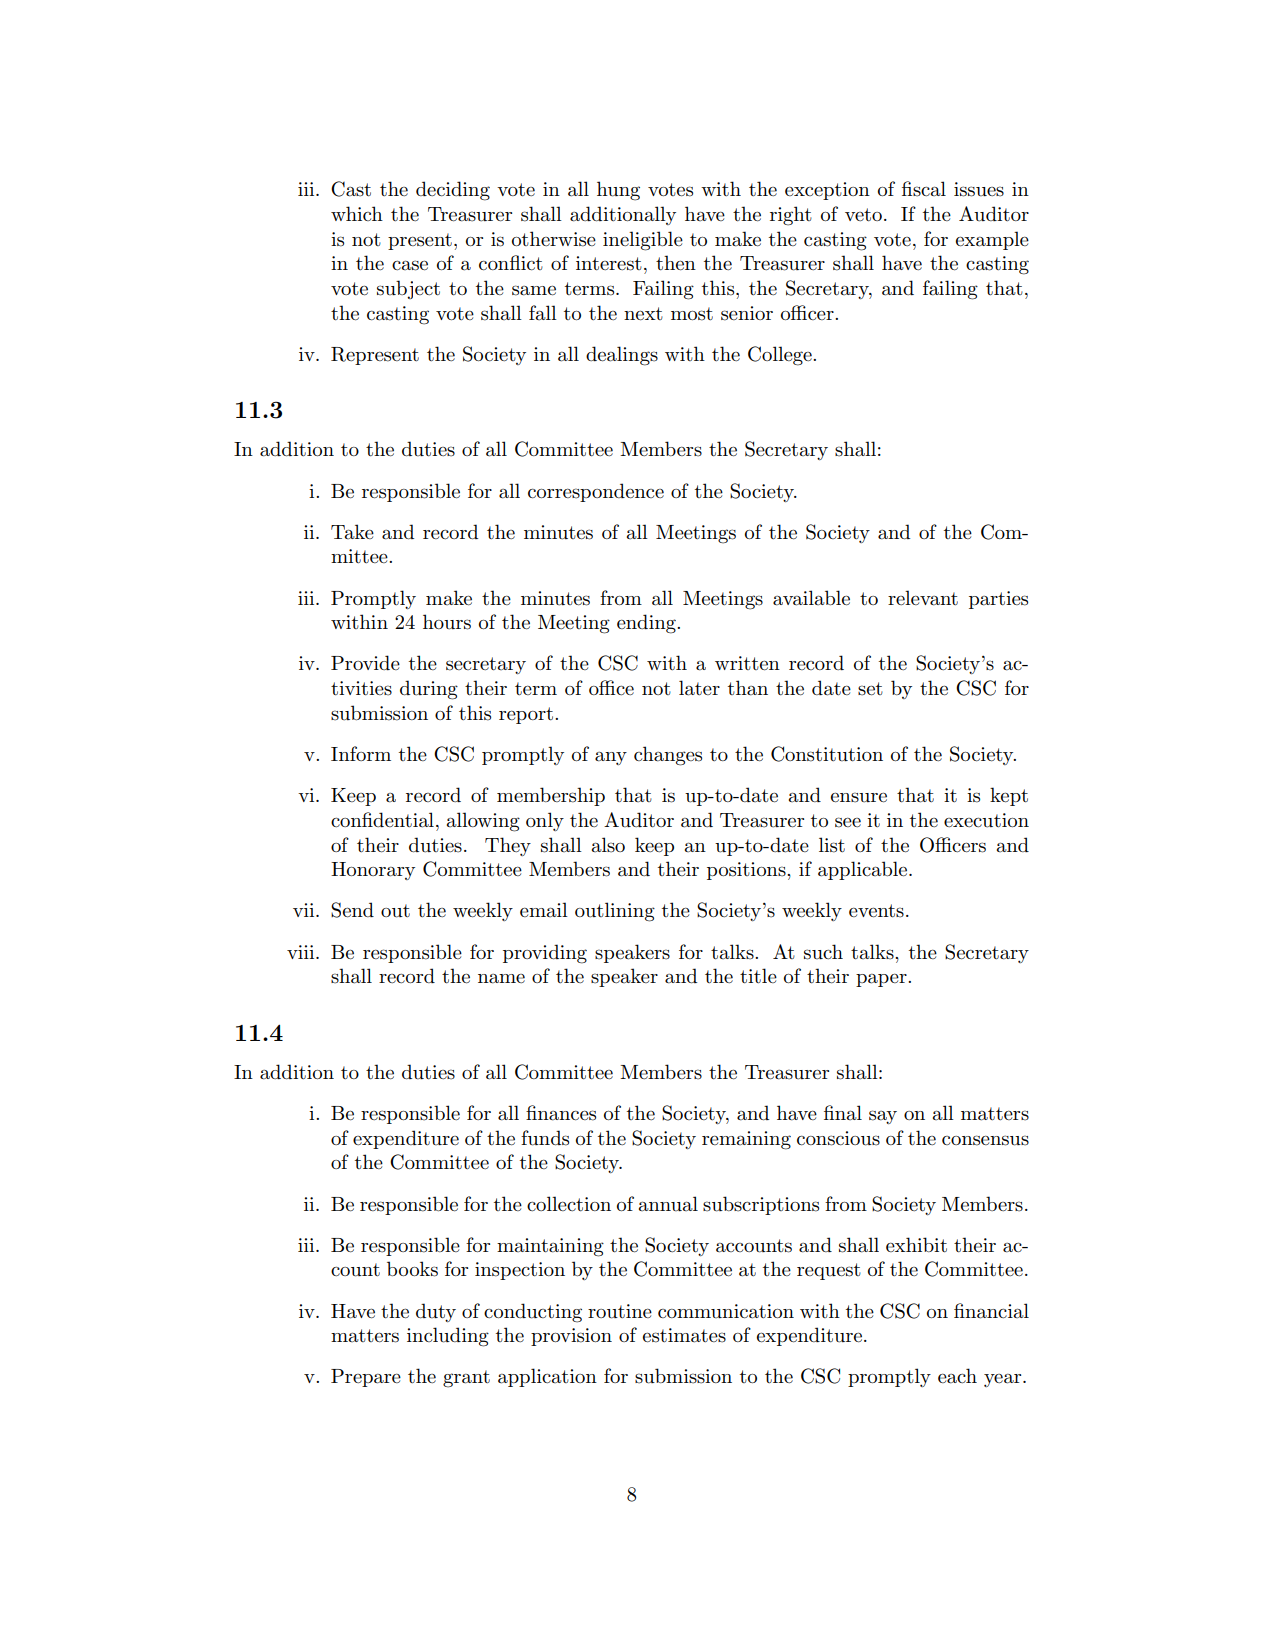 Image resolution: width=1264 pixels, height=1636 pixels. Describe the element at coordinates (957, 1376) in the screenshot. I see `each` at that location.
